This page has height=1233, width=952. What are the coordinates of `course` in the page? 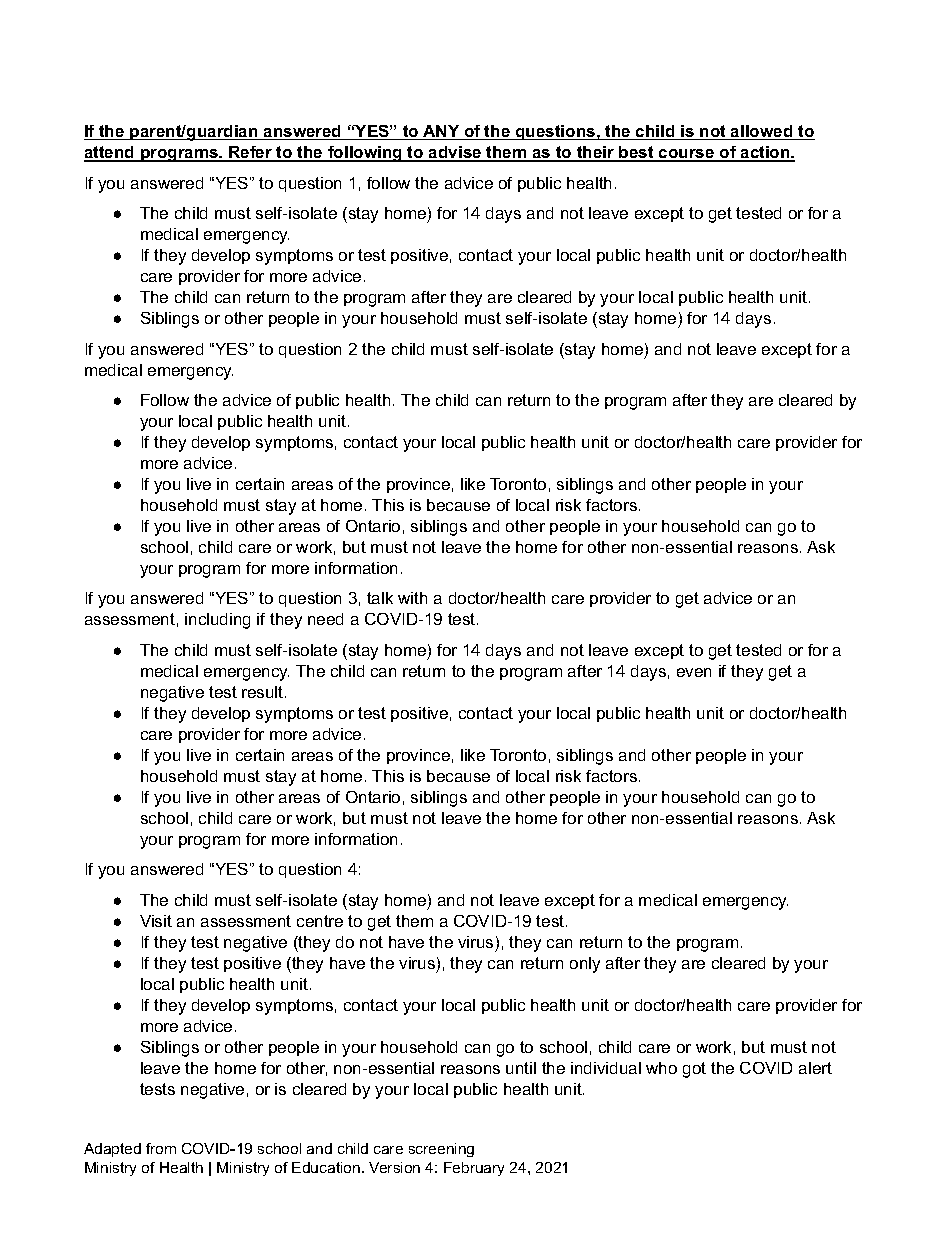 It's located at (687, 155).
